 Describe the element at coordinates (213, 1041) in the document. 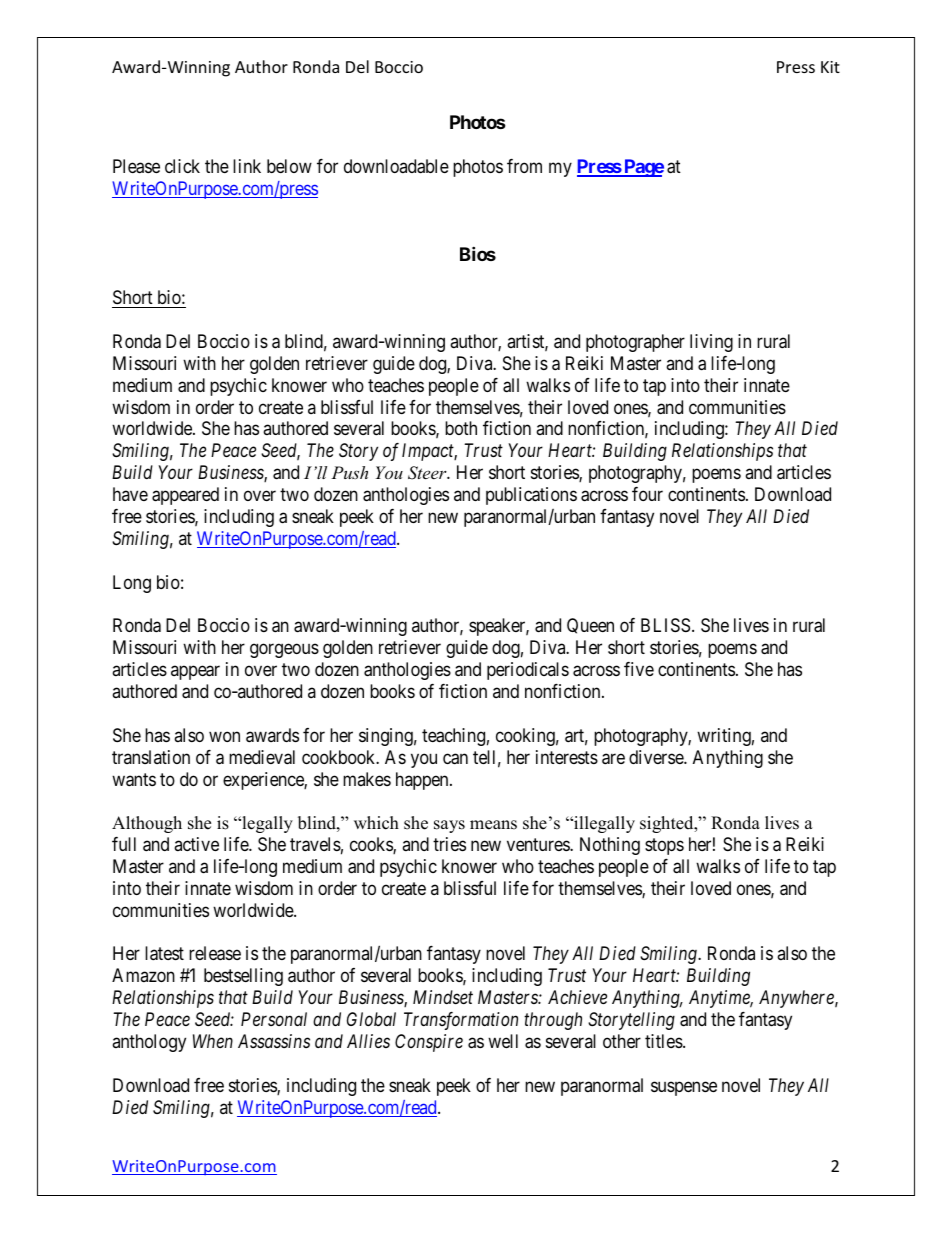

I see `When` at that location.
